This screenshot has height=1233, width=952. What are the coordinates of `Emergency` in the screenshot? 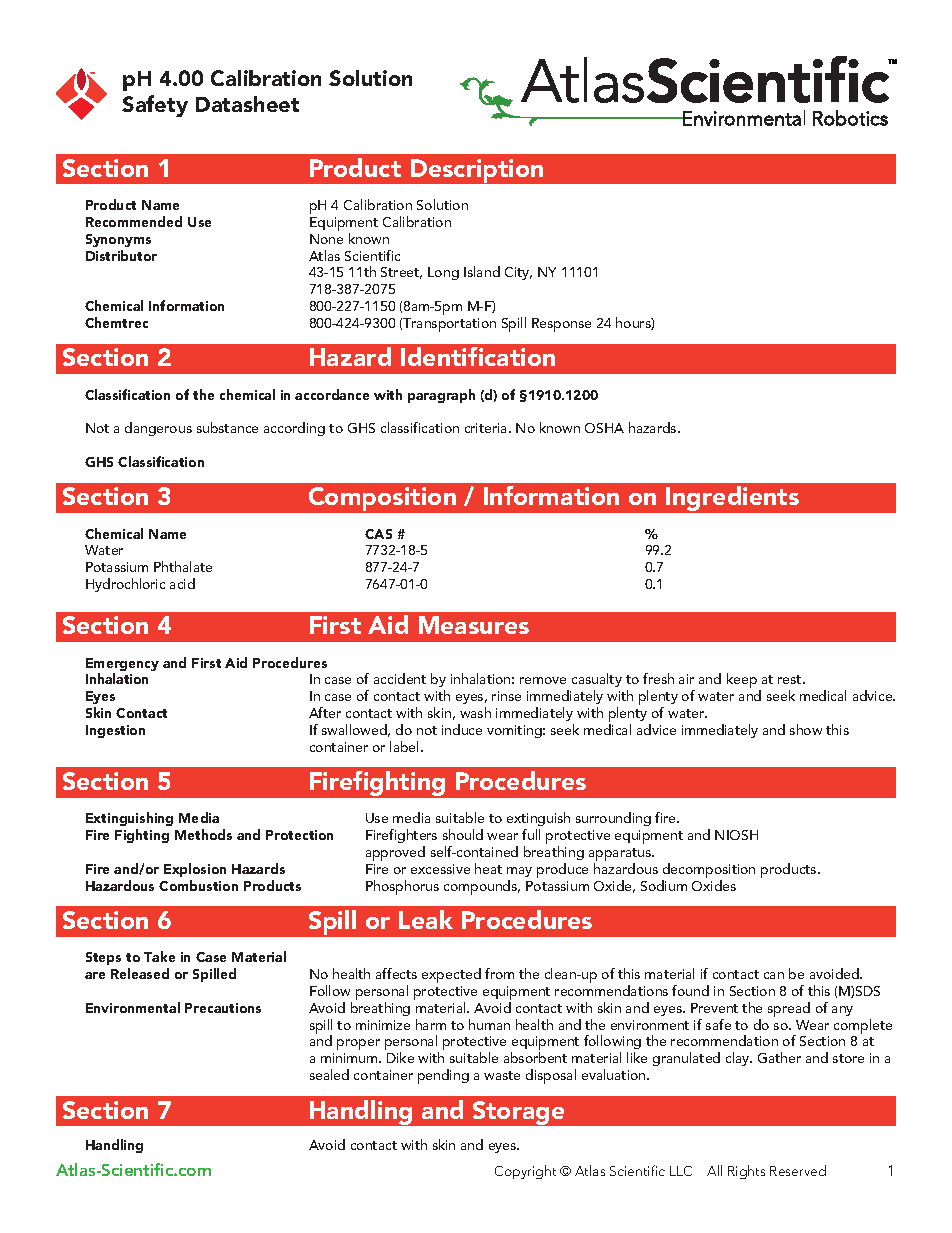 It's located at (122, 666).
